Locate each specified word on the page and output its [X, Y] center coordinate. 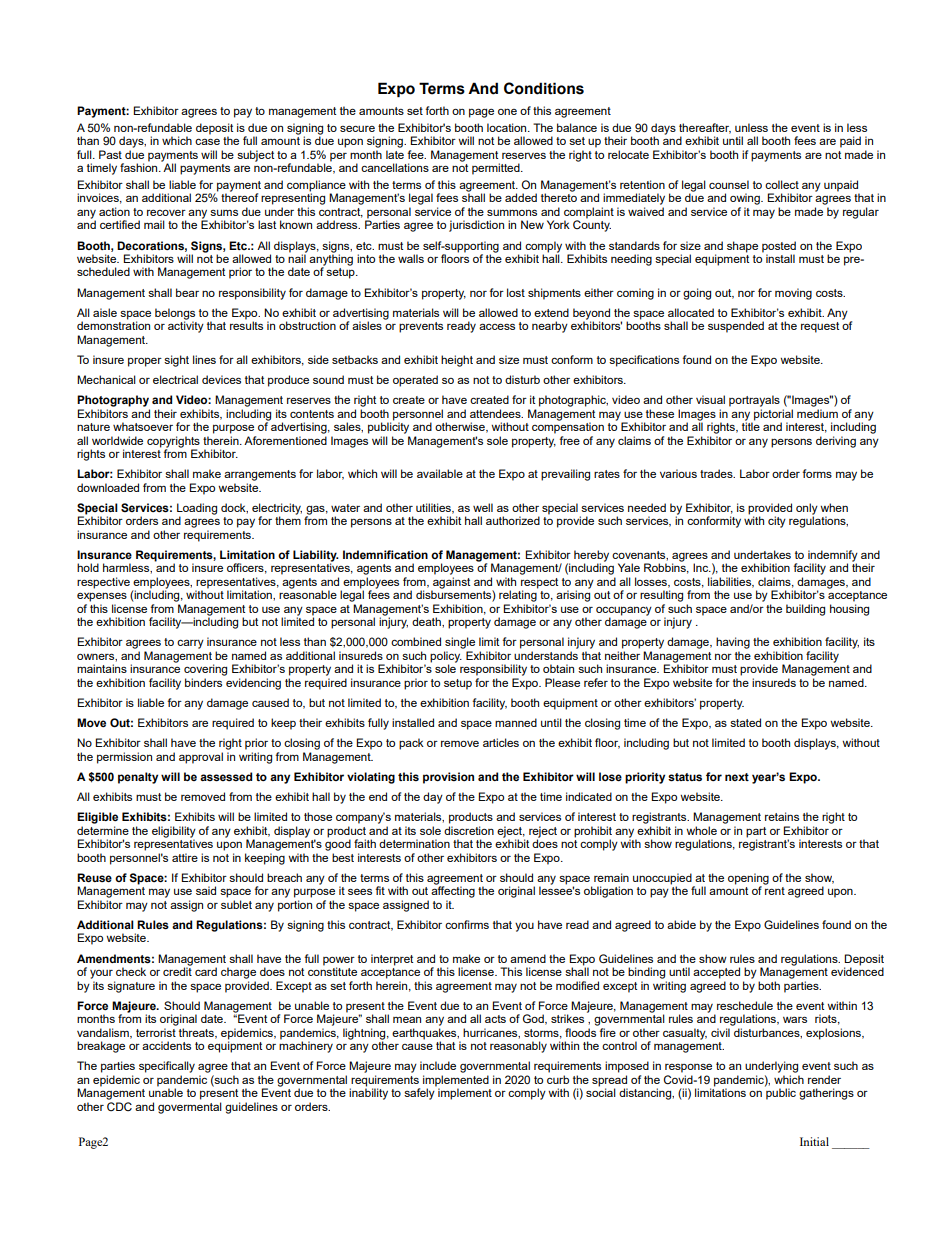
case [207, 141]
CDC [119, 1106]
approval [201, 758]
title [751, 425]
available [440, 473]
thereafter [705, 128]
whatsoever [143, 426]
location [508, 127]
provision [448, 778]
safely [420, 1093]
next [737, 777]
